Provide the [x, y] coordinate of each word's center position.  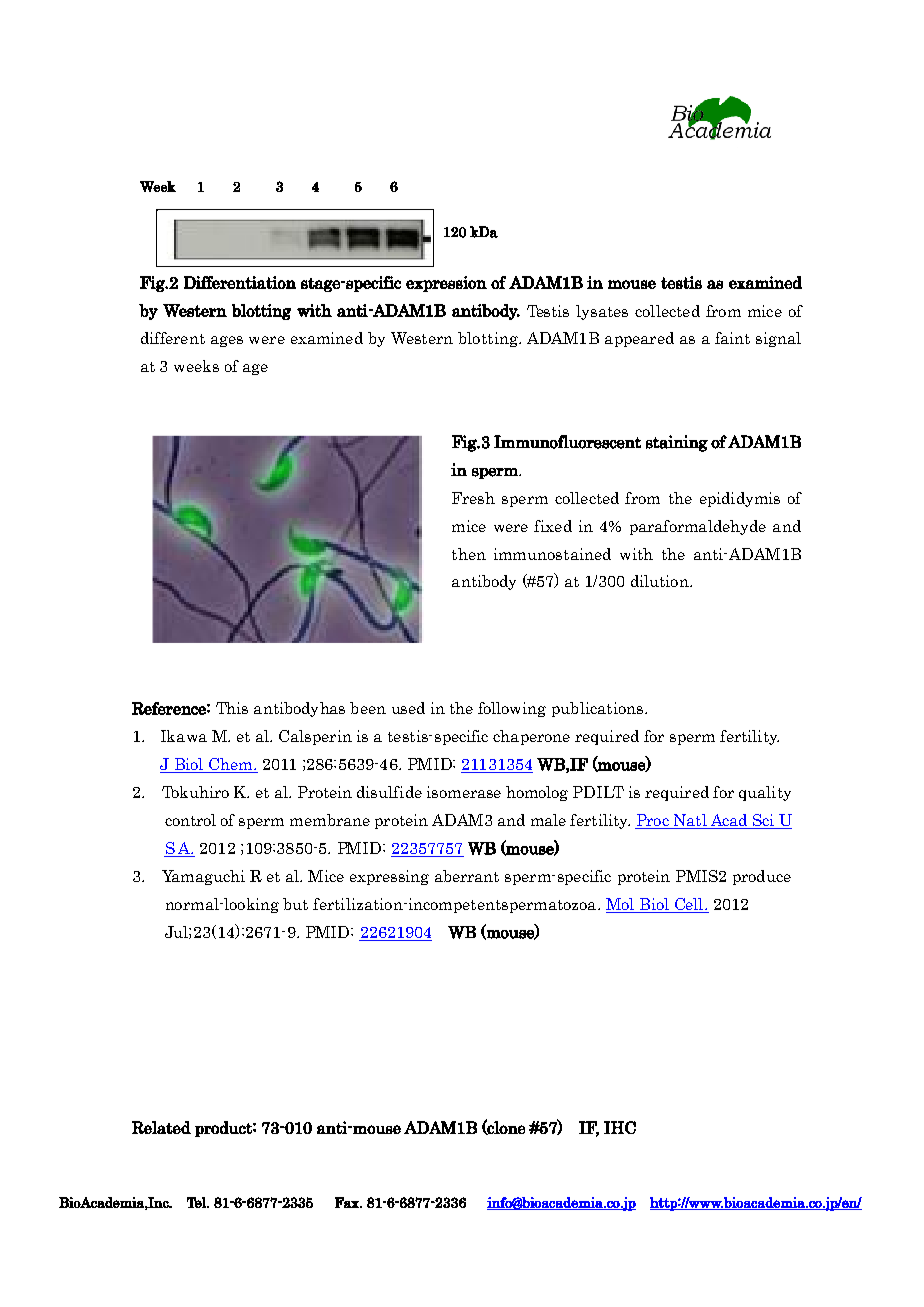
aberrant [467, 876]
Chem [231, 765]
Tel [197, 1202]
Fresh [473, 498]
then [469, 554]
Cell [689, 905]
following [512, 709]
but [295, 904]
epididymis [740, 499]
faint [732, 338]
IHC [620, 1127]
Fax [348, 1202]
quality [765, 793]
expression [446, 284]
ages [227, 341]
